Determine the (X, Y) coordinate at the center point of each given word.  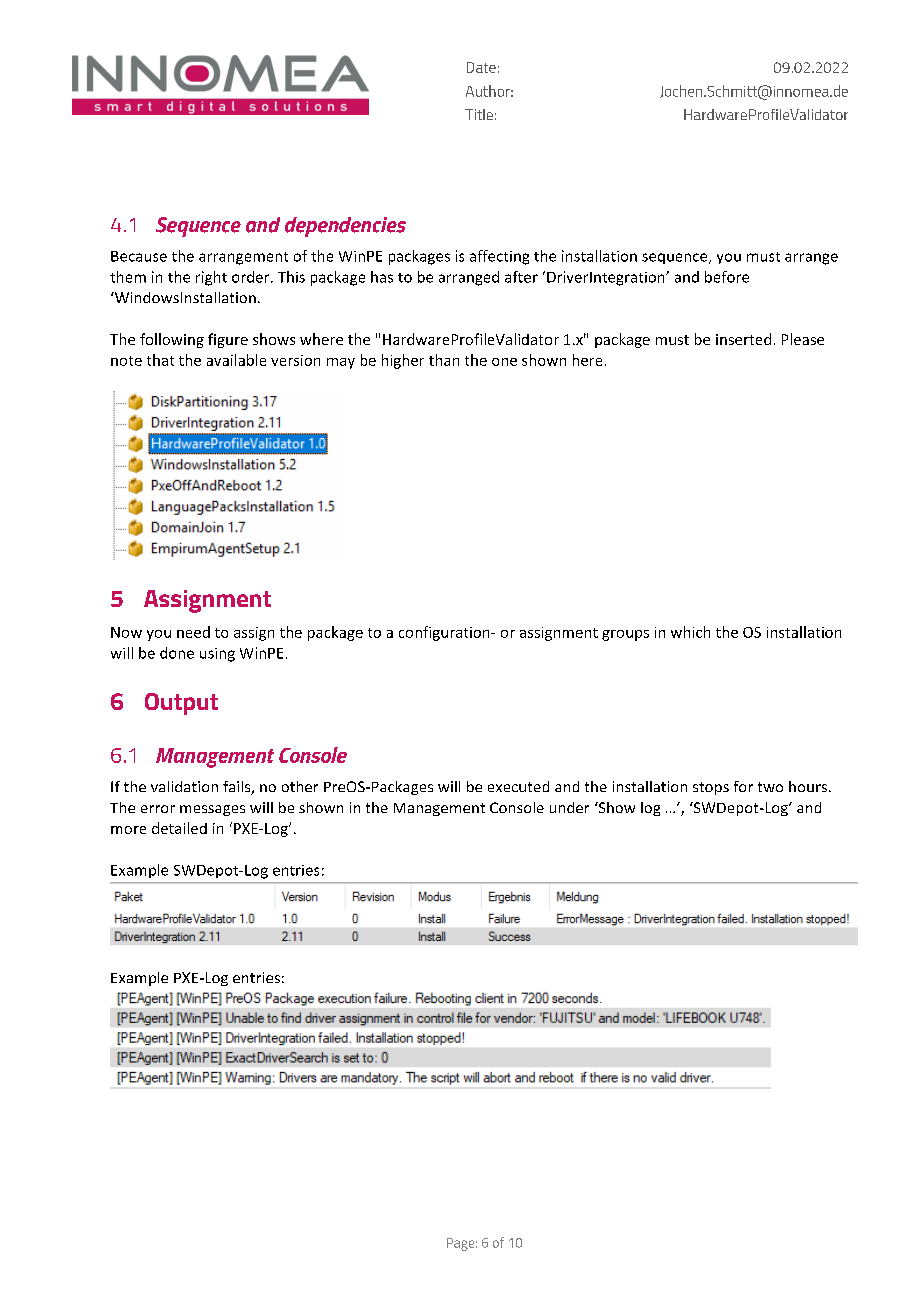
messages (212, 810)
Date (481, 67)
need (193, 632)
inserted (743, 339)
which (690, 632)
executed (518, 786)
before (727, 277)
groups (625, 635)
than (444, 360)
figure (228, 340)
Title (479, 114)
